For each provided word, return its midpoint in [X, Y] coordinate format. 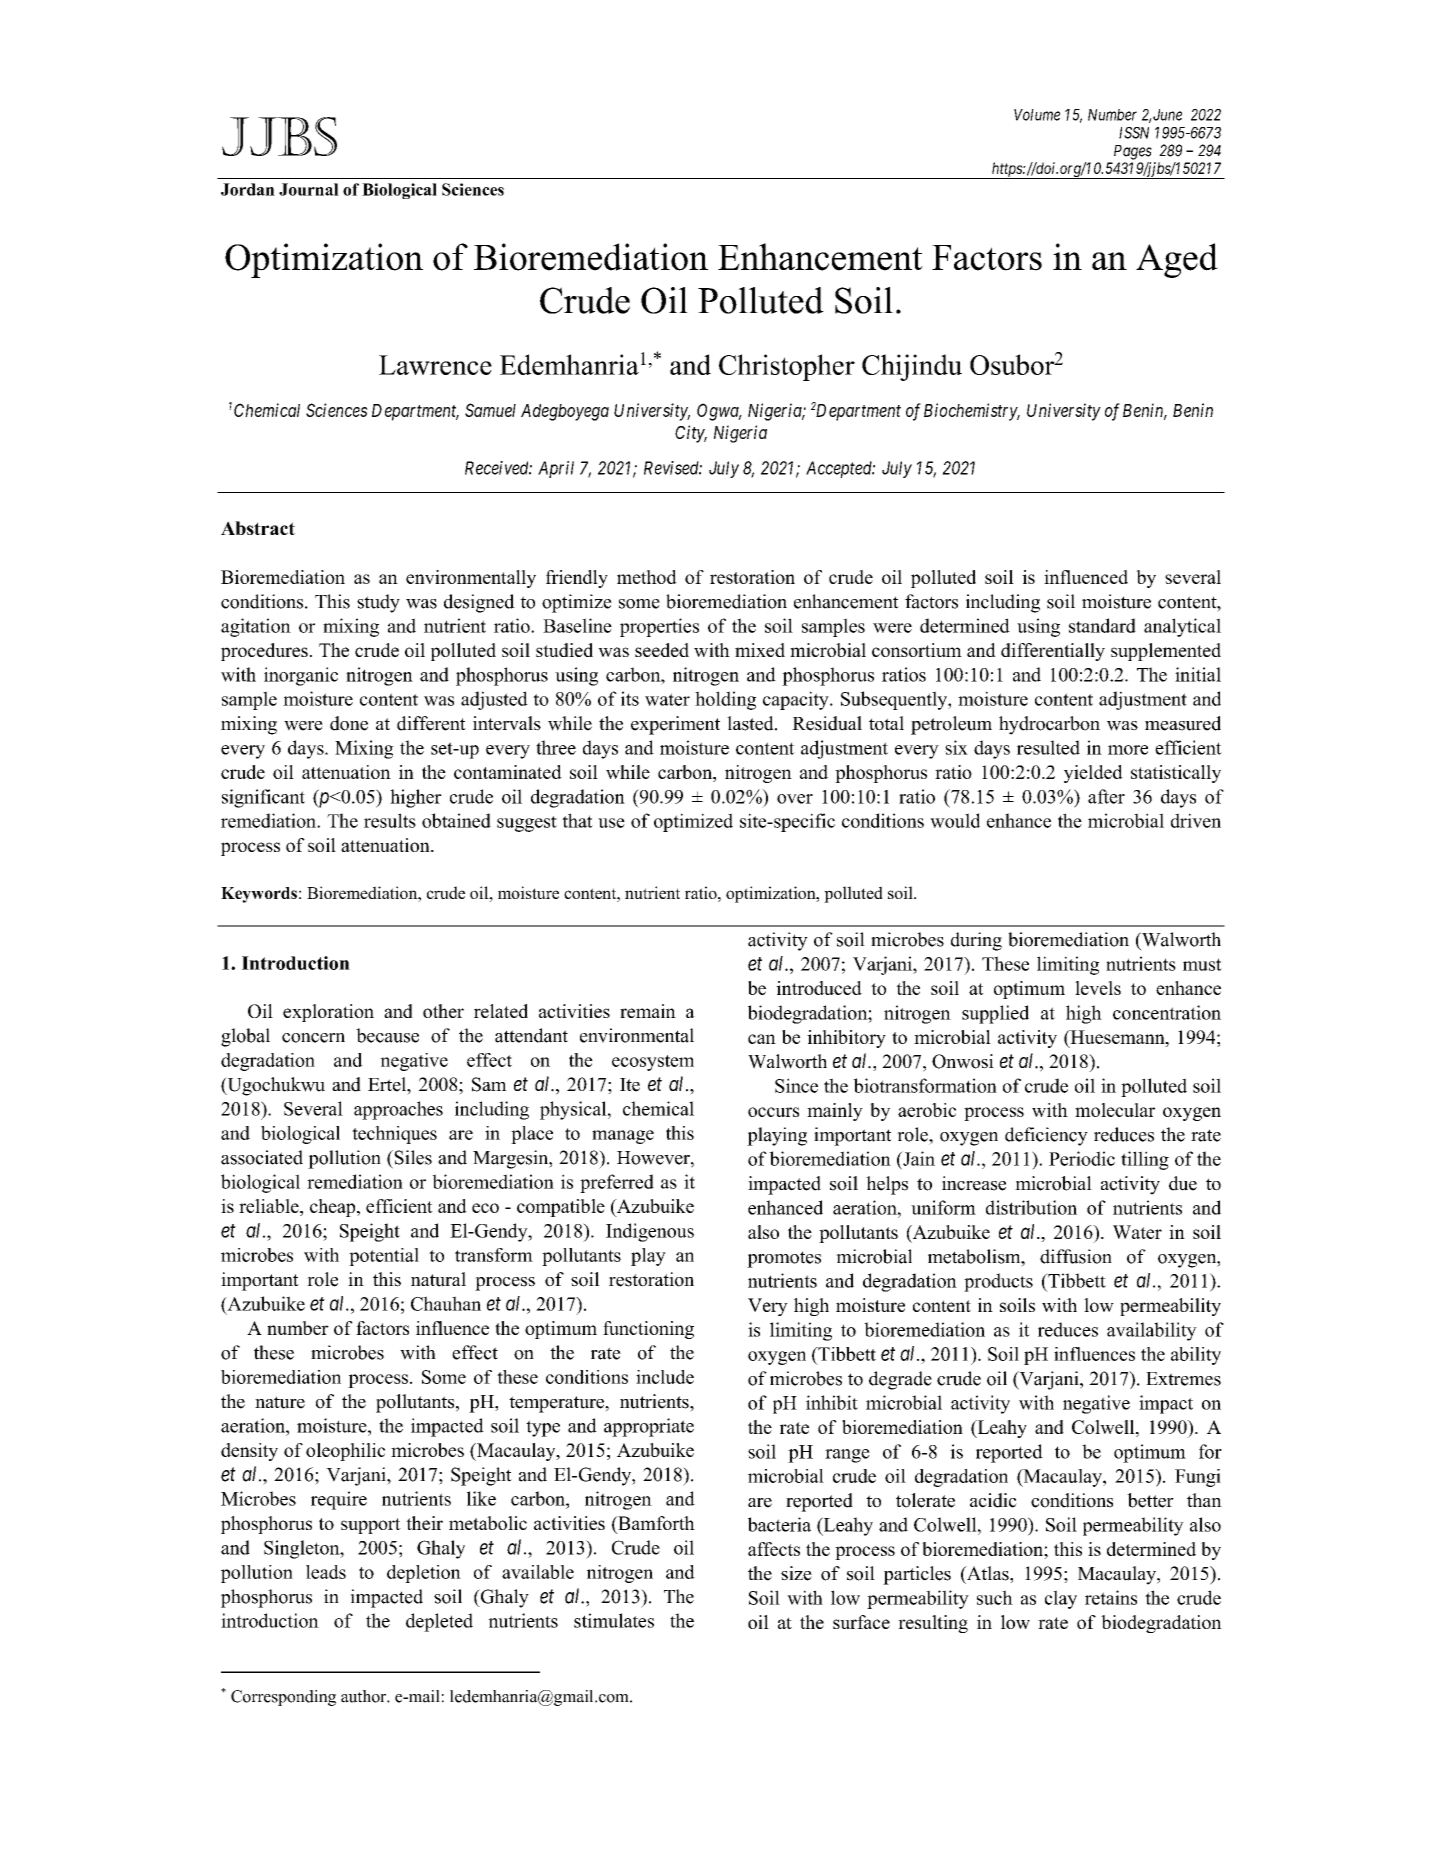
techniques [394, 1135]
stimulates [614, 1620]
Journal [309, 189]
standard [1102, 625]
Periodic [1082, 1158]
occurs [773, 1112]
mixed [760, 650]
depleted [439, 1622]
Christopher [787, 367]
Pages [1133, 152]
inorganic [301, 676]
